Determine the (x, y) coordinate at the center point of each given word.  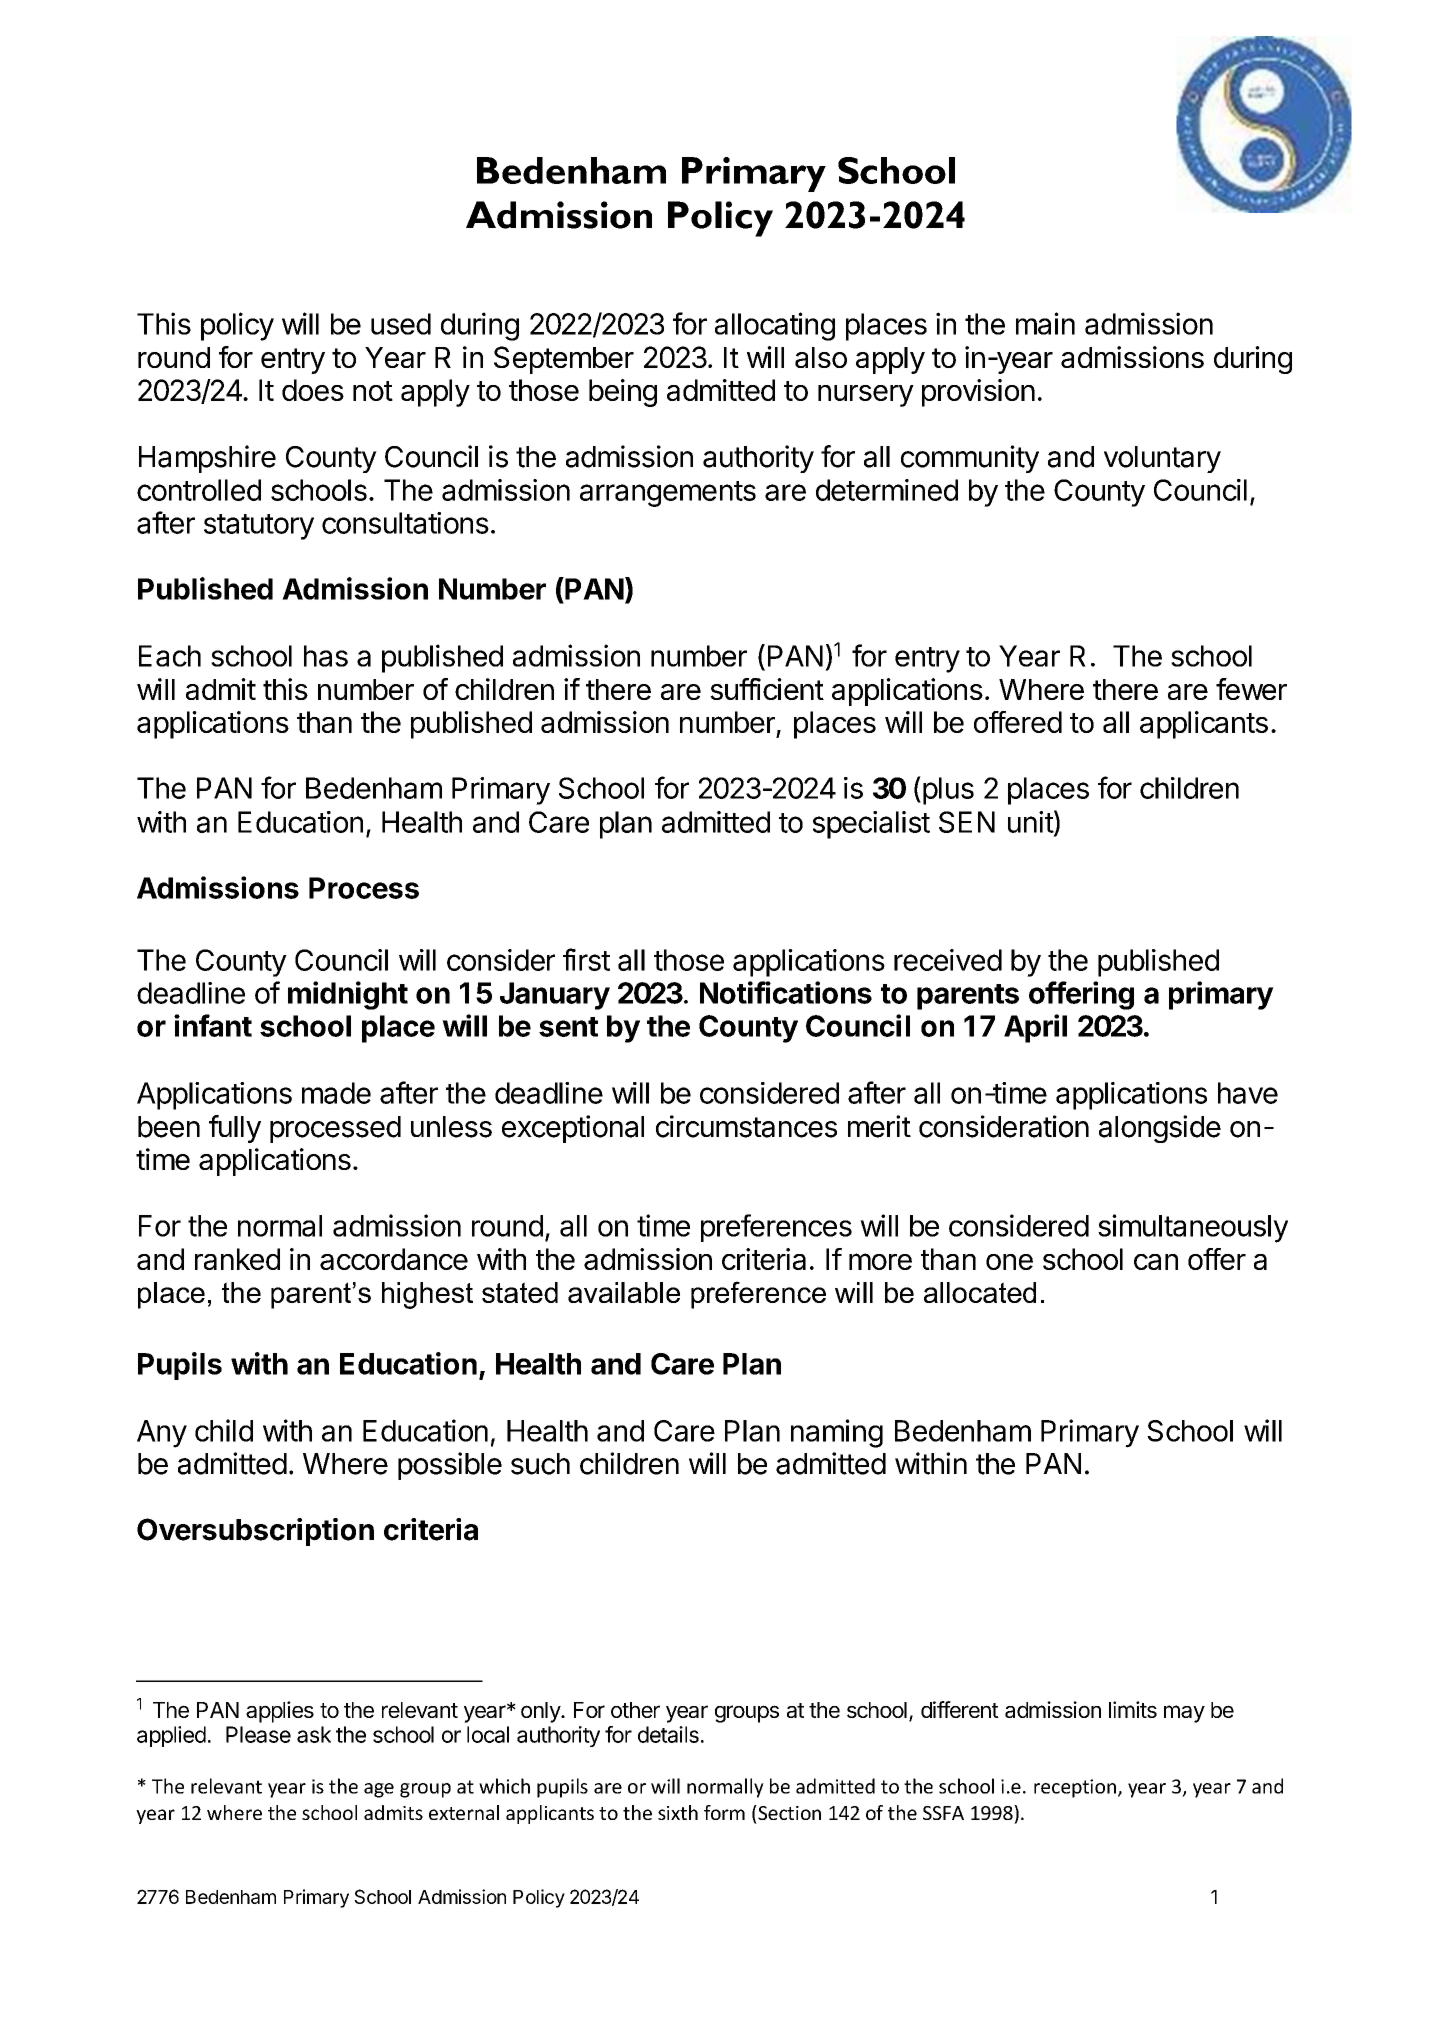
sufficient (767, 689)
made (336, 1093)
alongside (1160, 1129)
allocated (980, 1292)
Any (162, 1434)
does (313, 390)
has (326, 656)
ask (314, 1734)
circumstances (746, 1126)
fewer (1251, 689)
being (623, 393)
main (1045, 323)
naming (837, 1433)
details (668, 1734)
